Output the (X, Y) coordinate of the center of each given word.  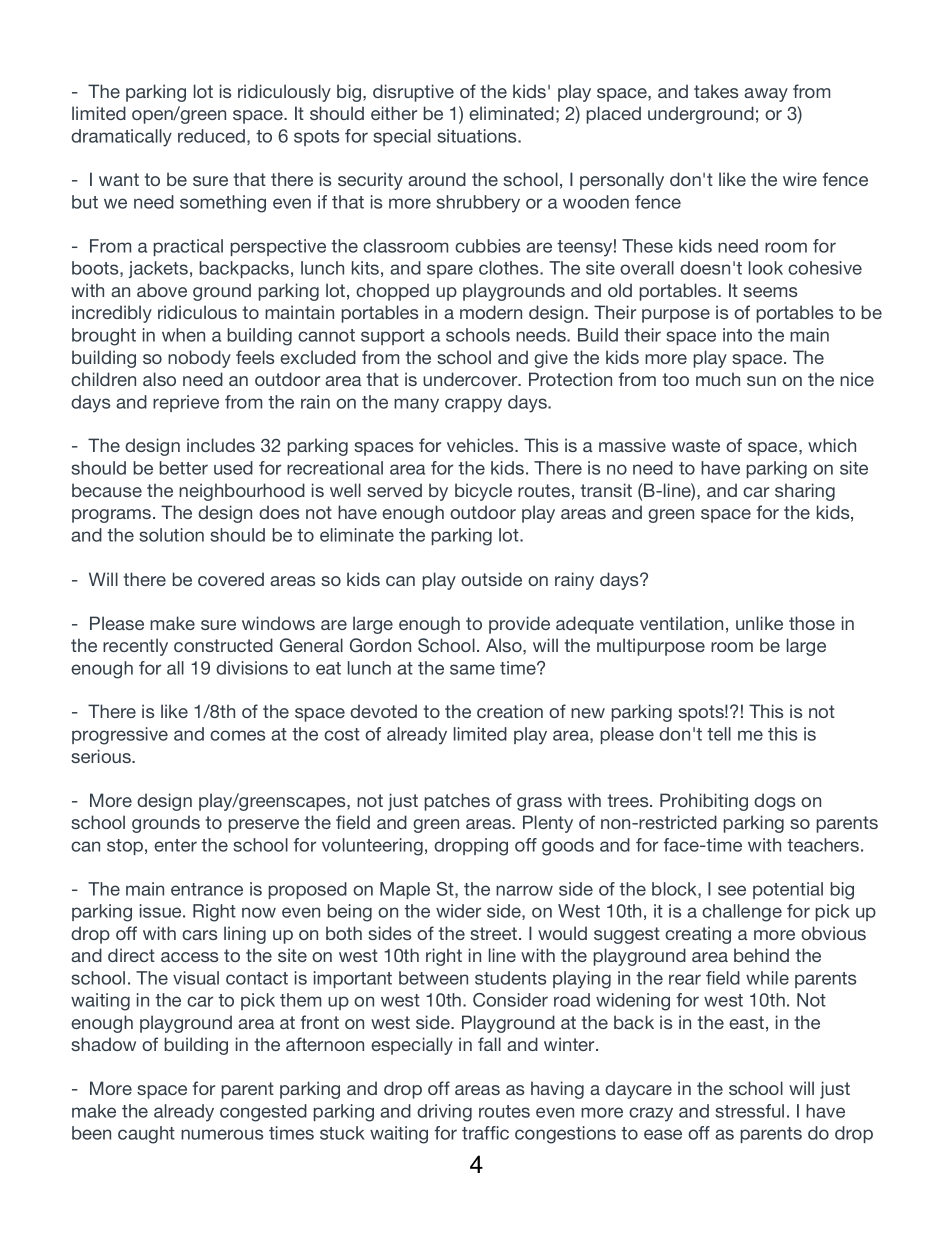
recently (135, 647)
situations (478, 136)
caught (146, 1135)
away (766, 95)
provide (519, 625)
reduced (211, 136)
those (812, 623)
